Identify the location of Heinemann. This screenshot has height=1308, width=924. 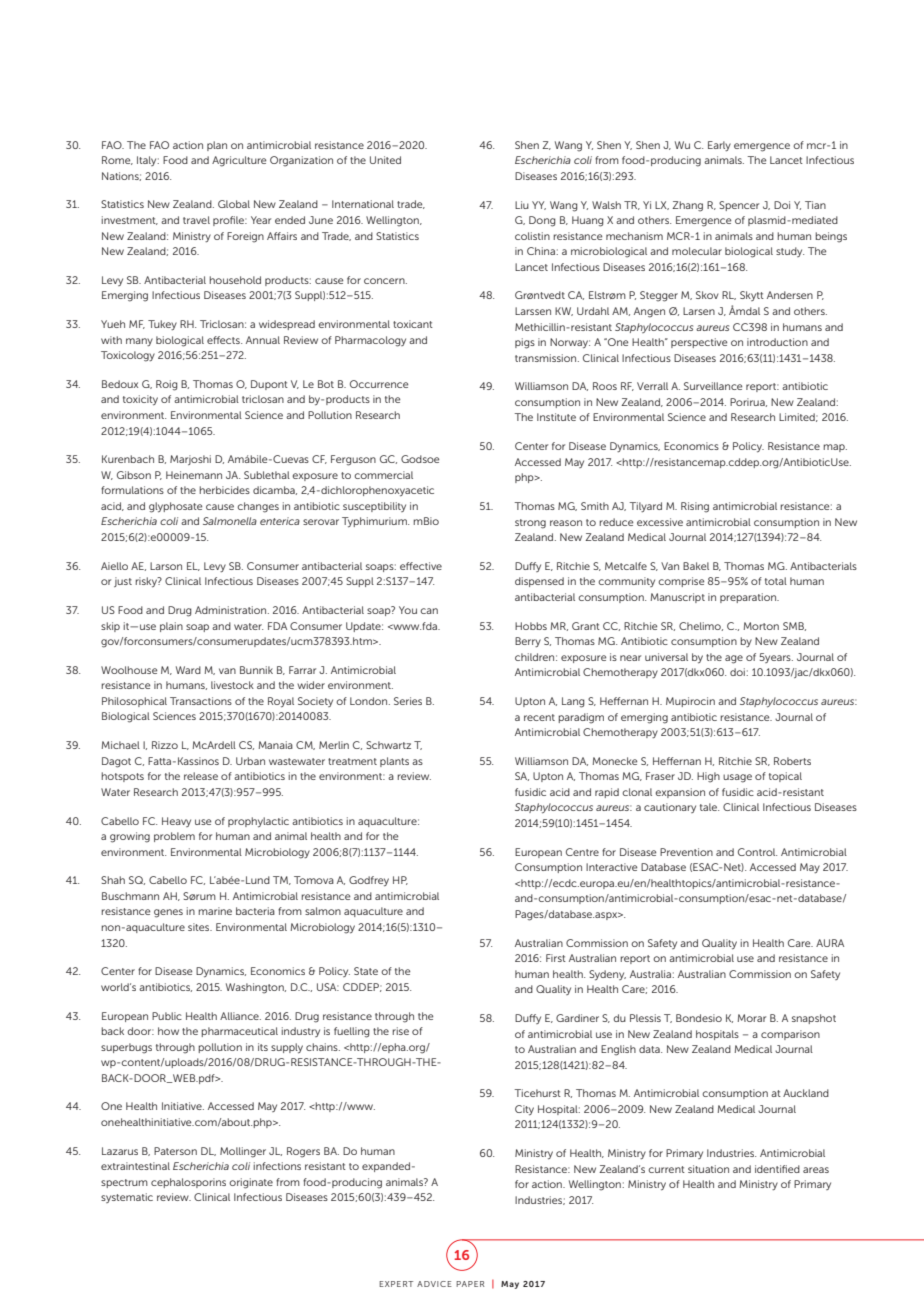
(194, 475).
